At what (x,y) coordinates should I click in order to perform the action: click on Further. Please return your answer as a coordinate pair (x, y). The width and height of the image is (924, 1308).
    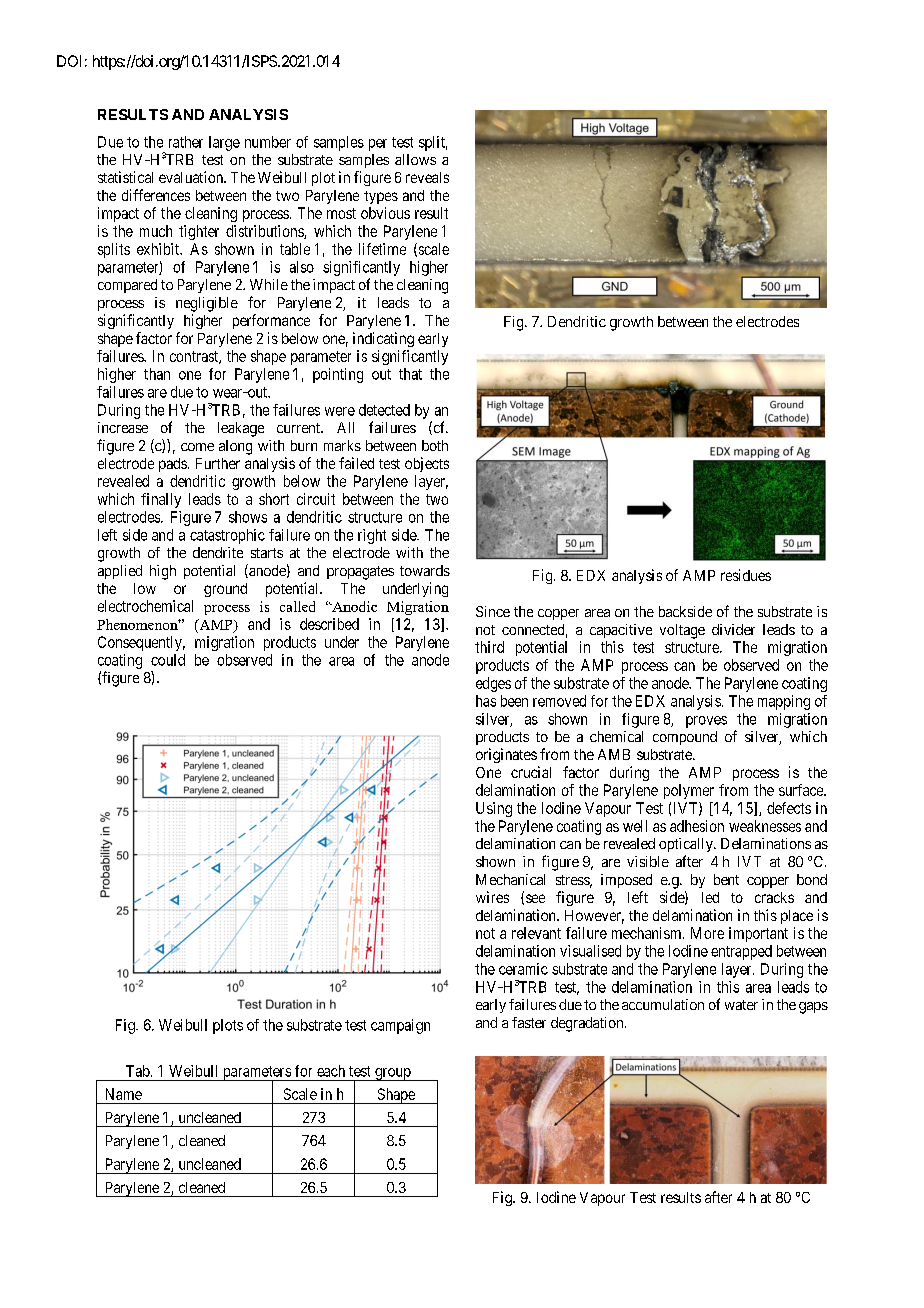
    Looking at the image, I should click on (218, 463).
